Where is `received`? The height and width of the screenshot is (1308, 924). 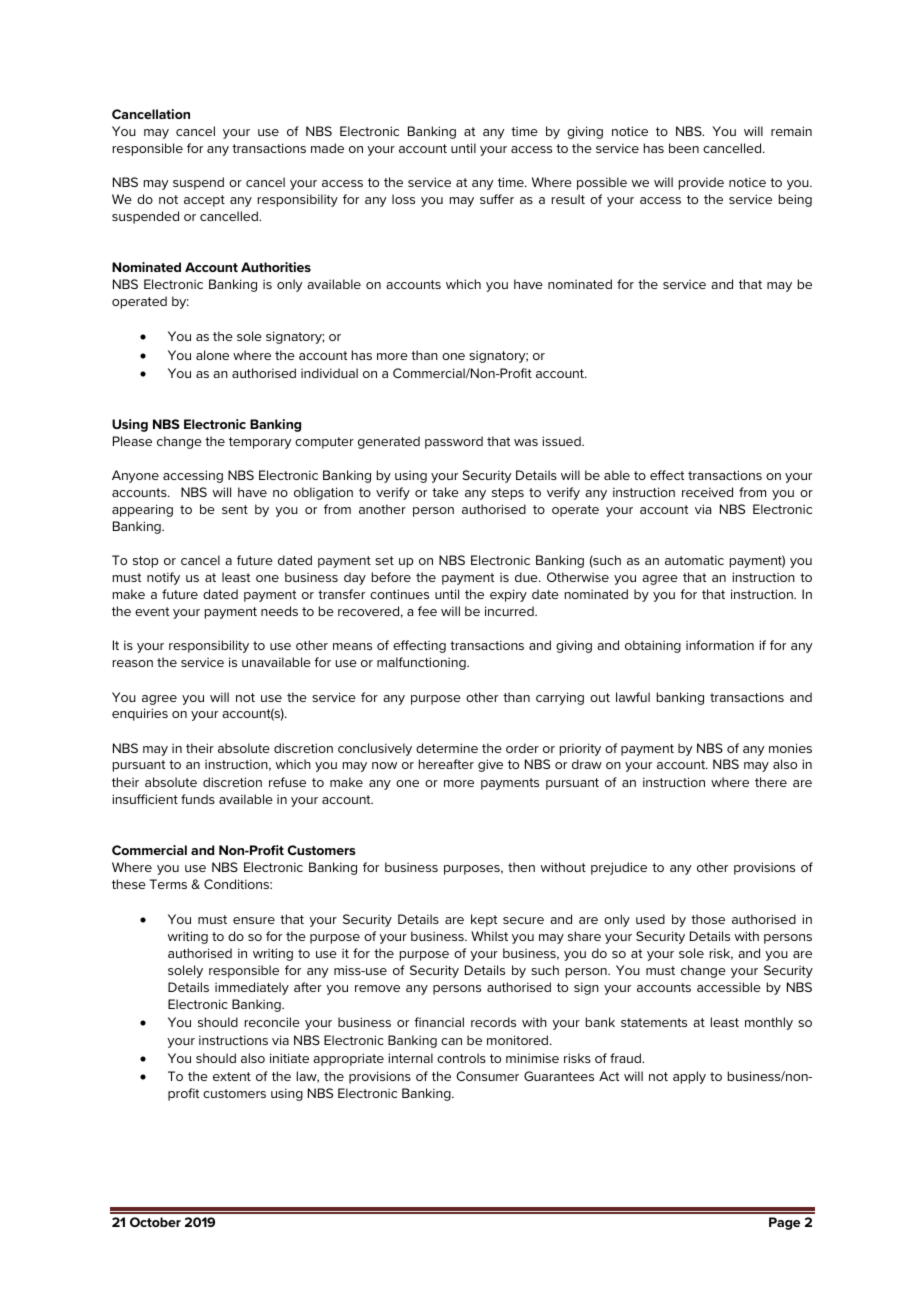 received is located at coordinates (707, 492).
